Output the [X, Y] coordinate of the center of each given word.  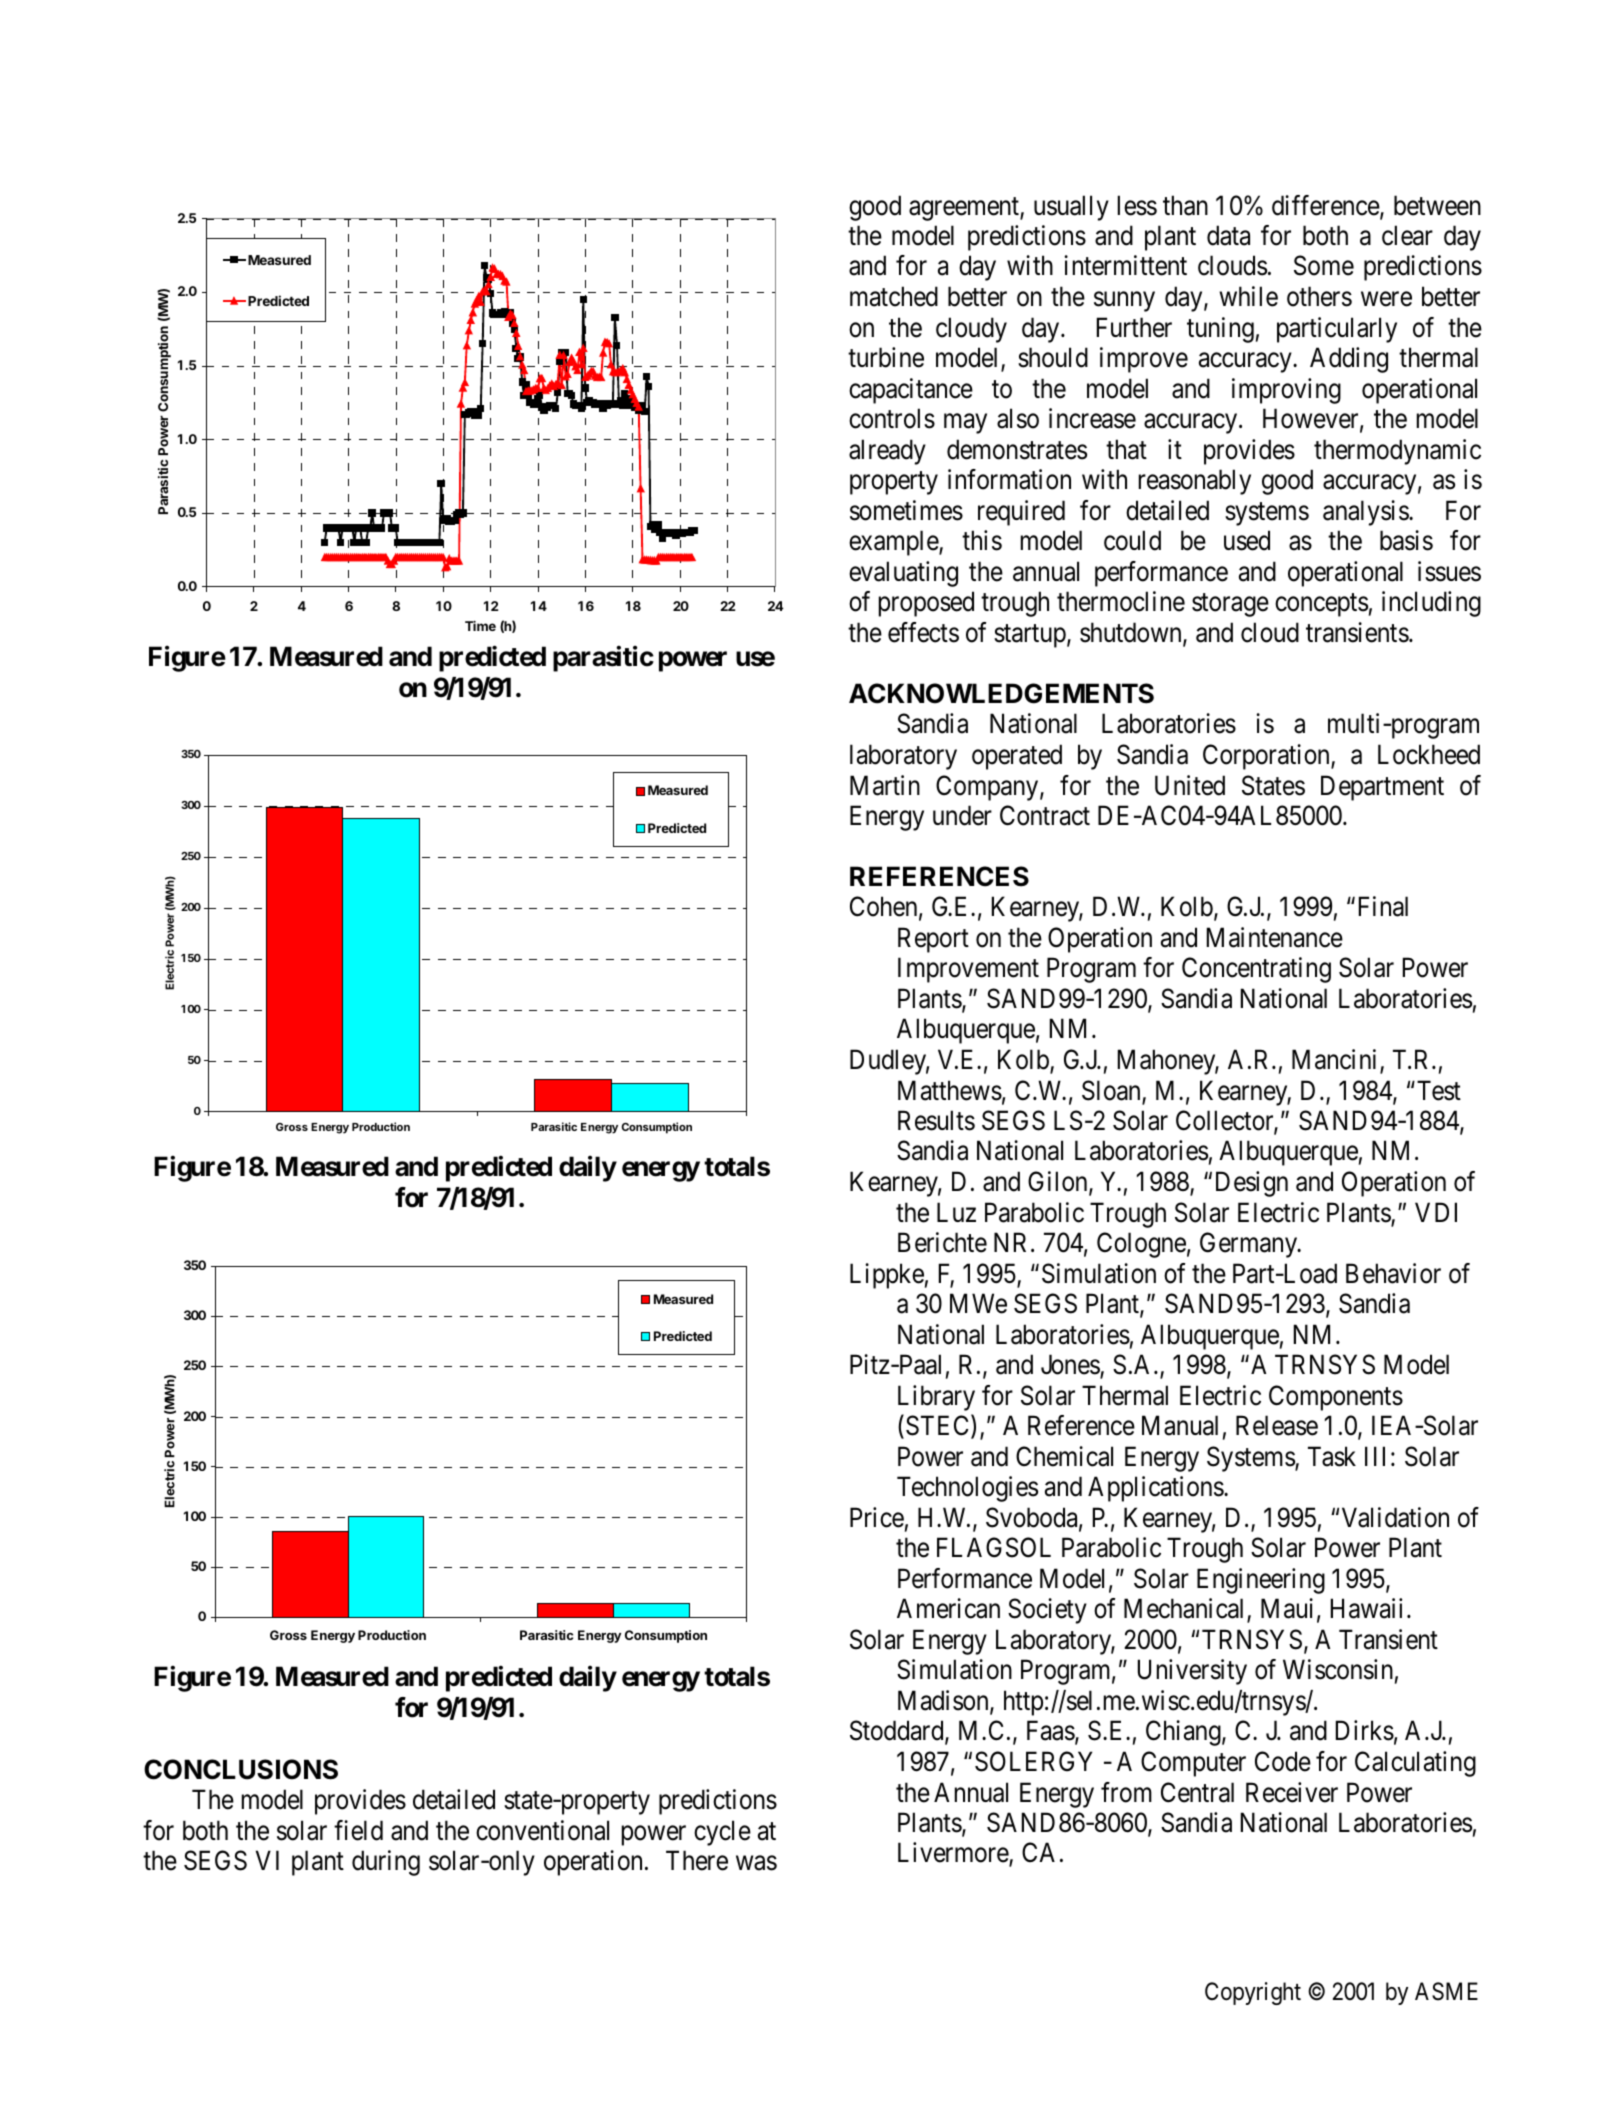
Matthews [950, 1090]
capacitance [911, 391]
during [386, 1863]
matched [894, 296]
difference [1326, 206]
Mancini [1336, 1060]
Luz [956, 1212]
